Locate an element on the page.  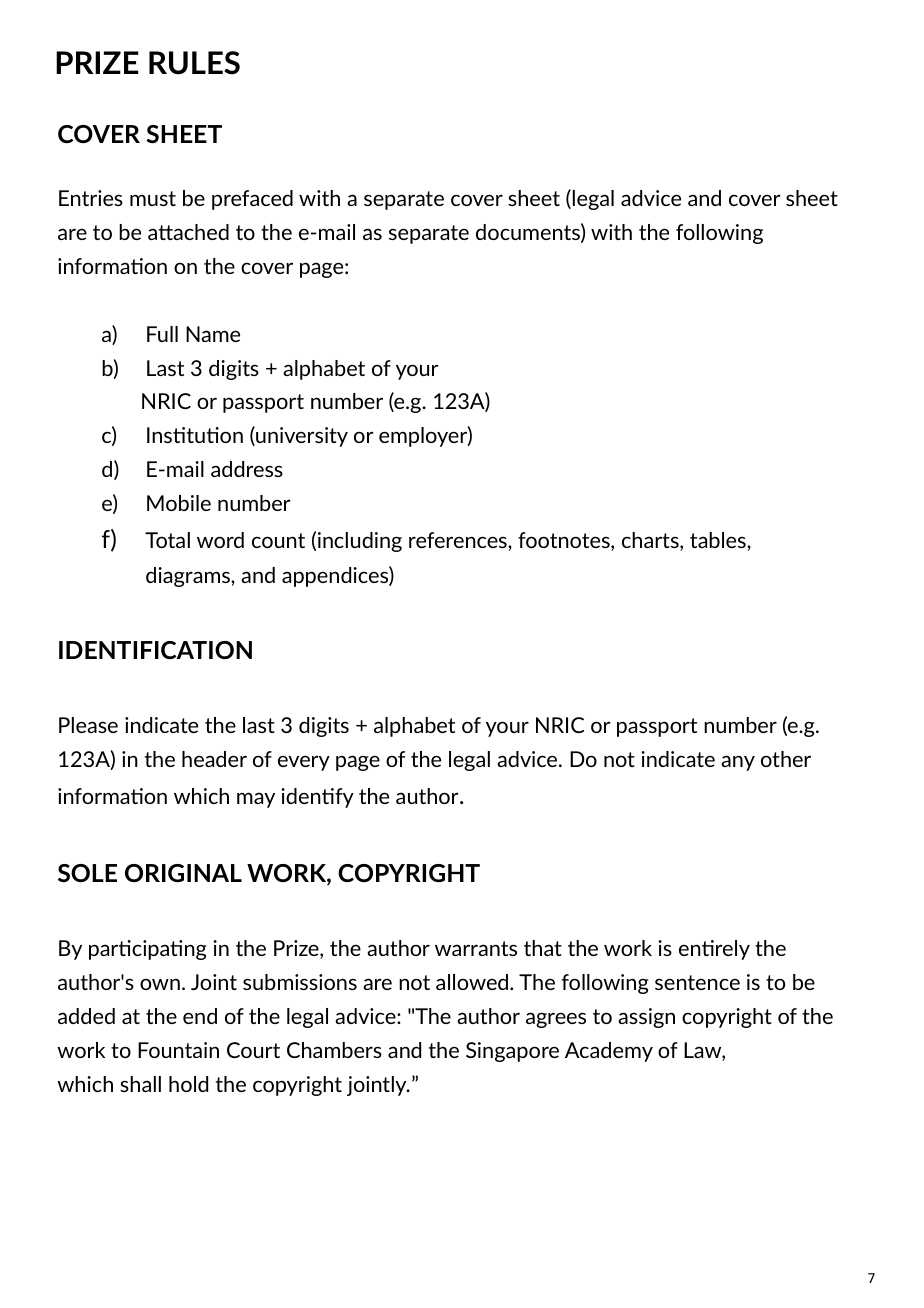
header is located at coordinates (214, 759).
